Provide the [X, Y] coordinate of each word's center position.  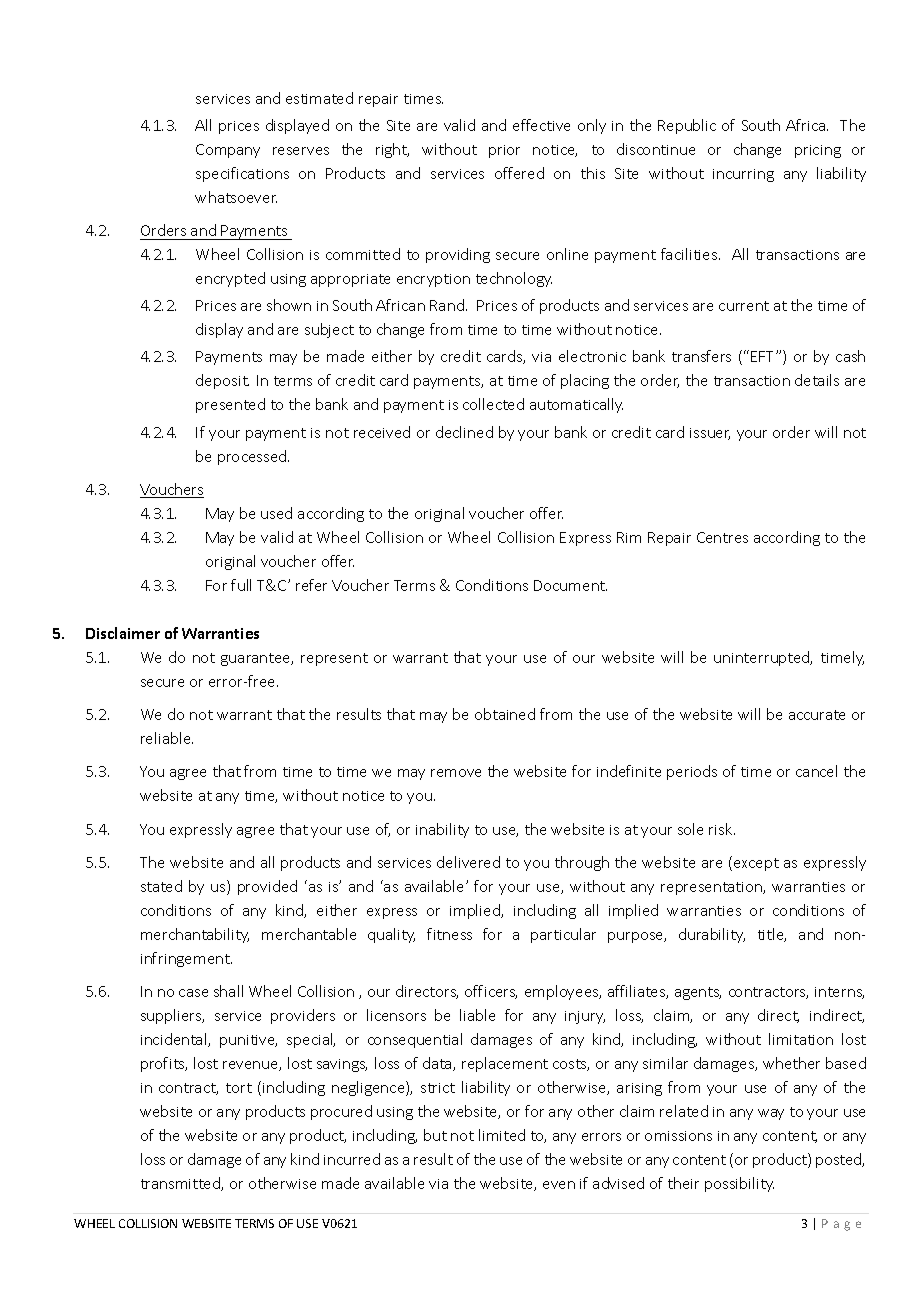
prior [504, 151]
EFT [764, 356]
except [756, 864]
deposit [222, 381]
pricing [818, 151]
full [241, 585]
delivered [468, 862]
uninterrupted [763, 658]
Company [228, 151]
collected [493, 404]
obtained [505, 714]
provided [267, 887]
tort [239, 1088]
